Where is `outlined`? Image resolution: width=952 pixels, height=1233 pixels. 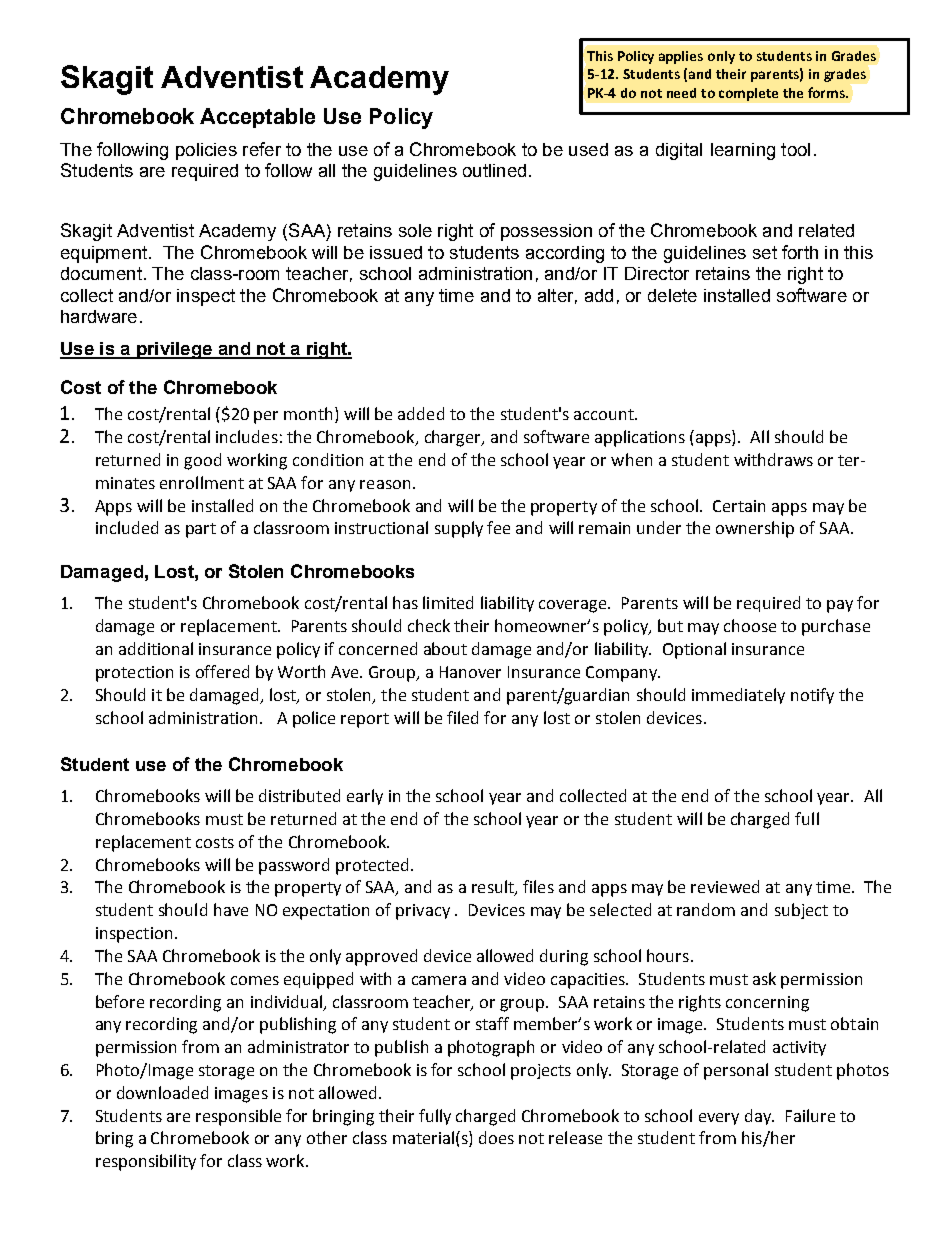 outlined is located at coordinates (494, 170).
